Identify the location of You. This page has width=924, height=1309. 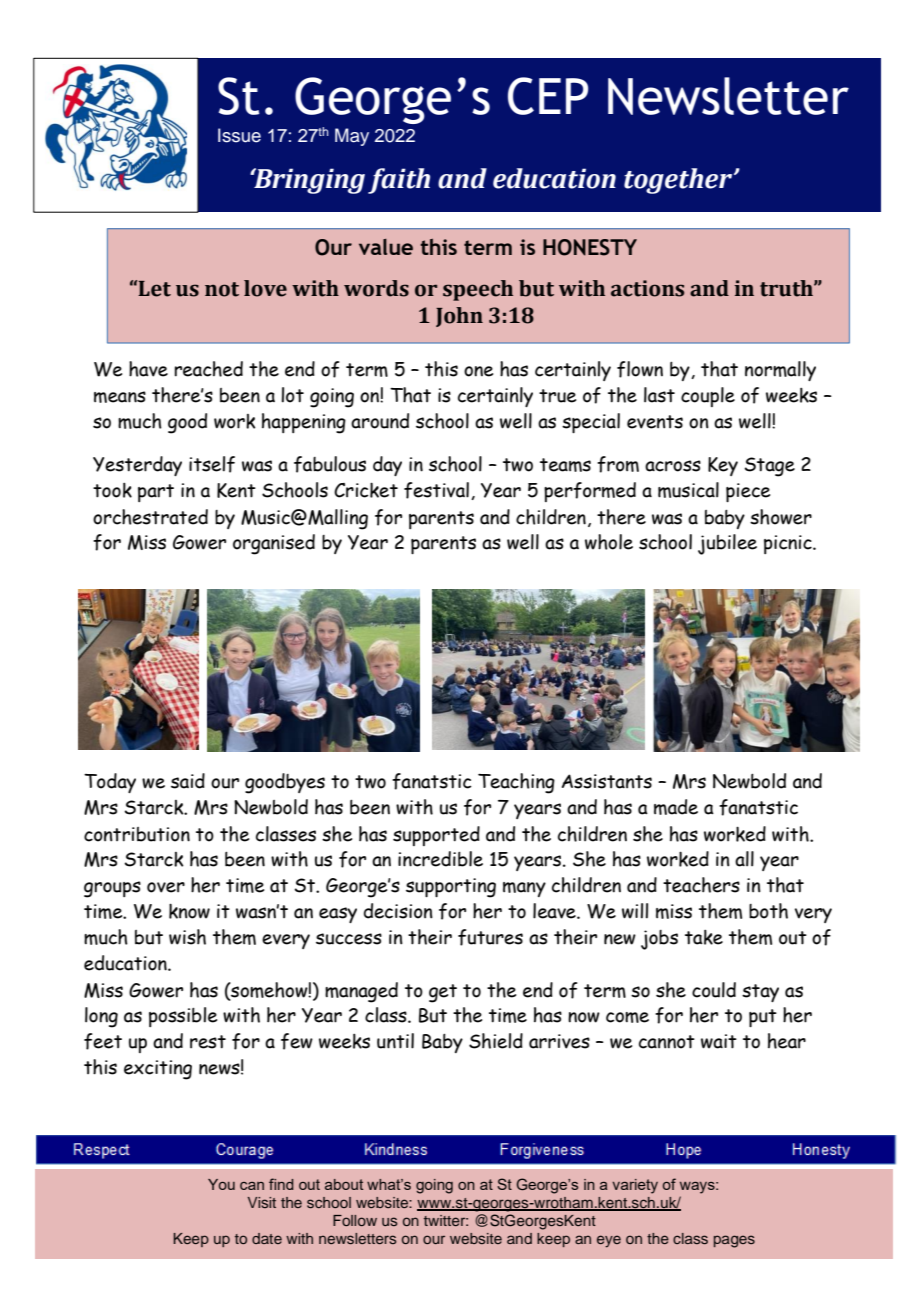
(221, 1184).
